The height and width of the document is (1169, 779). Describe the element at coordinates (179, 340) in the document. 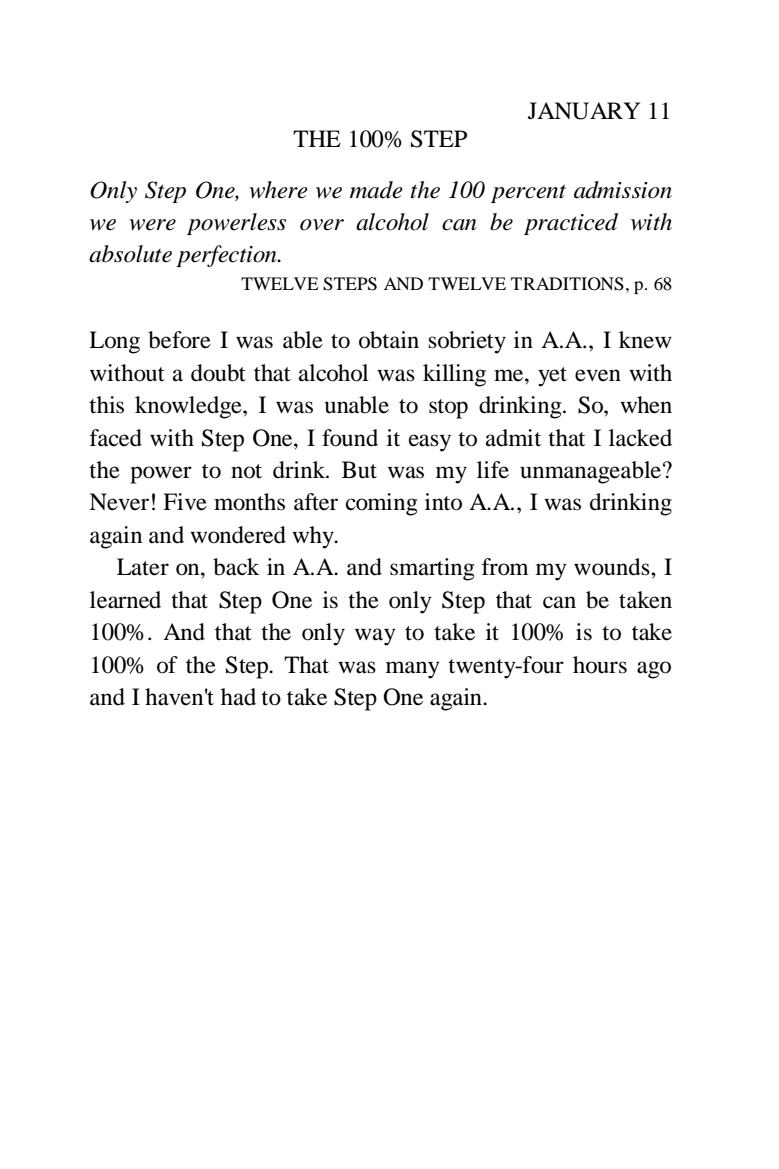

I see `before` at that location.
